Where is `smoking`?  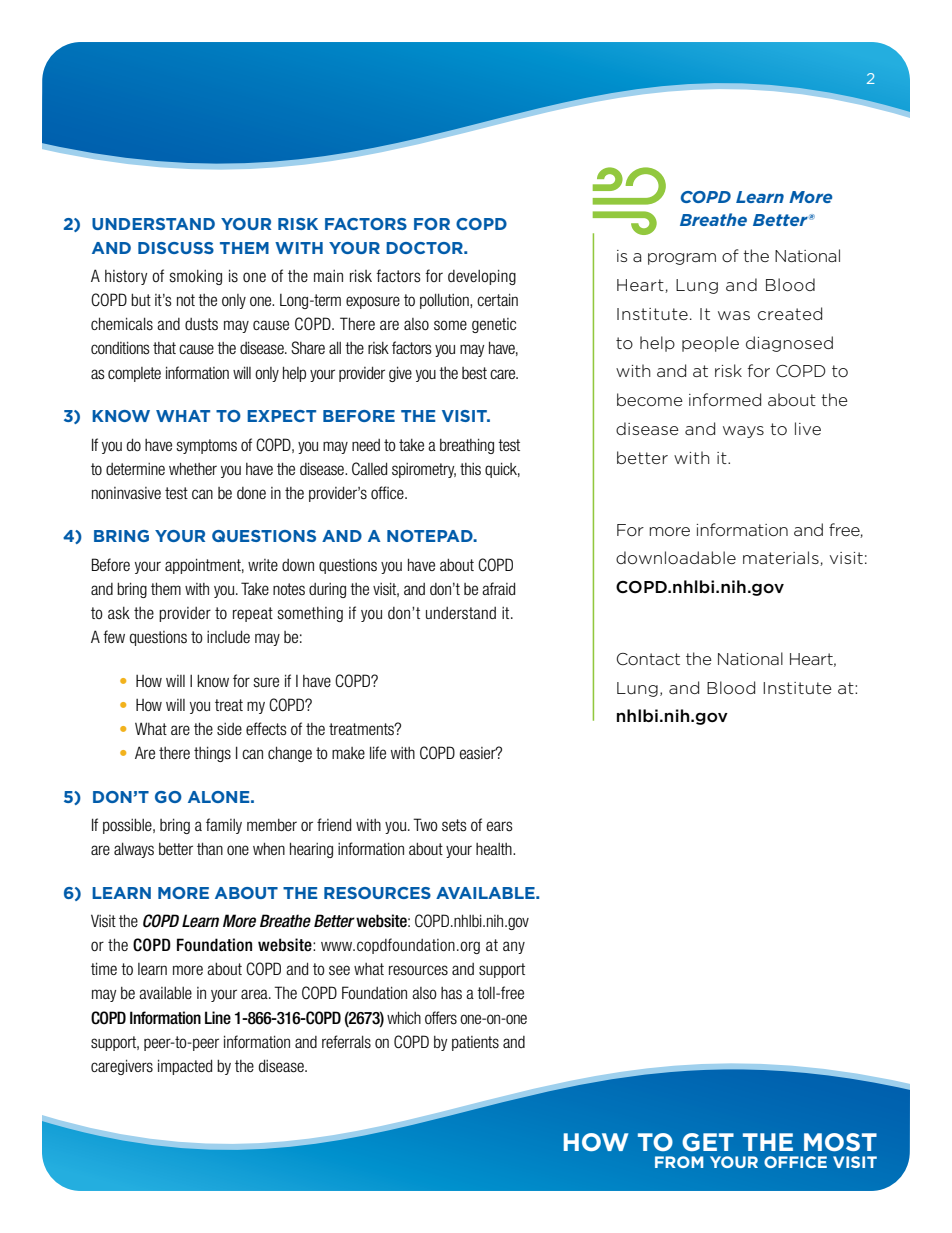 smoking is located at coordinates (195, 277).
